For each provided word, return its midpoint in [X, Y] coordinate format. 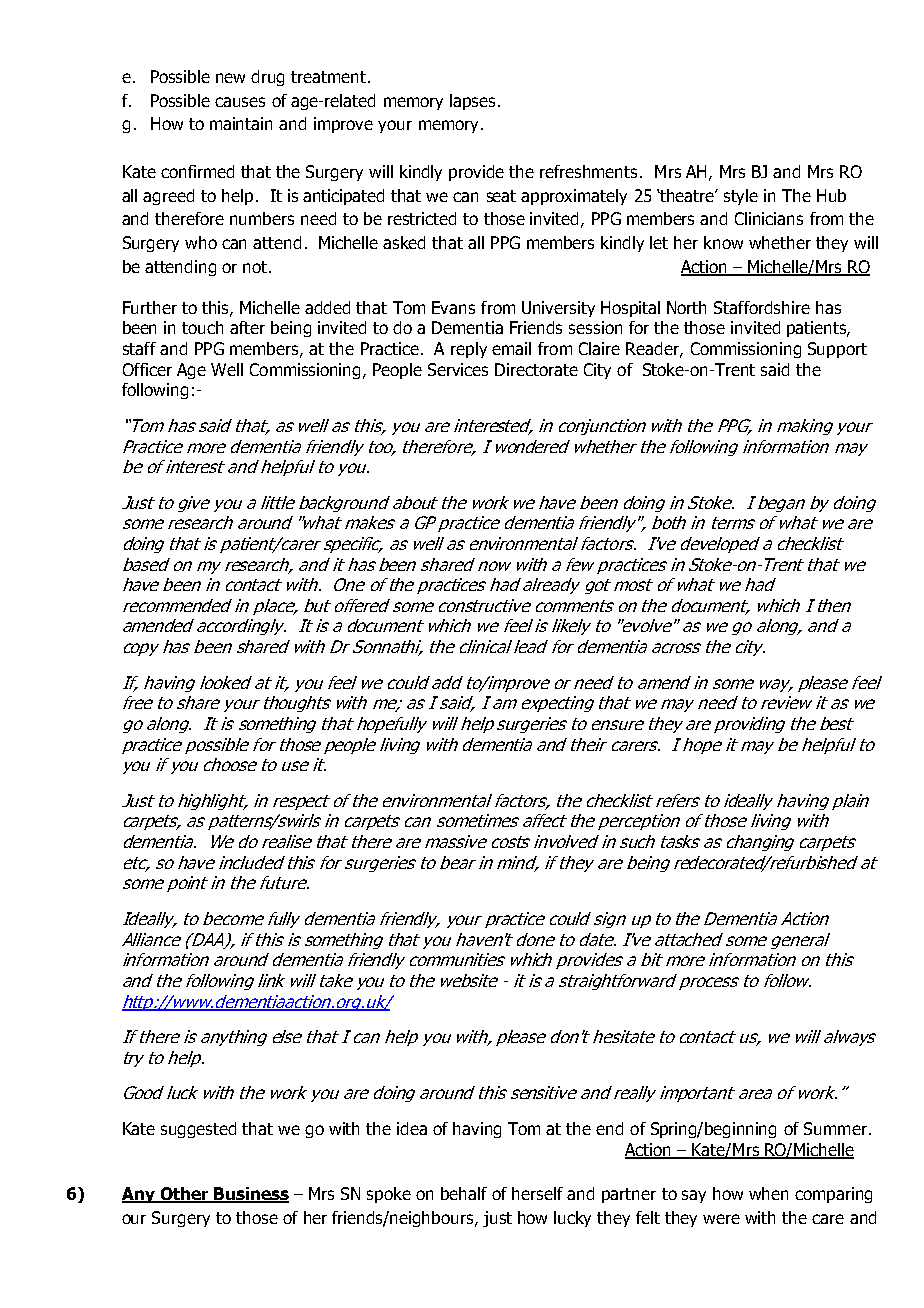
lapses [472, 102]
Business [250, 1195]
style [741, 197]
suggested [198, 1130]
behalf [464, 1193]
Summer [835, 1128]
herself [537, 1193]
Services [458, 369]
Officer [147, 369]
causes [240, 102]
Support [837, 350]
